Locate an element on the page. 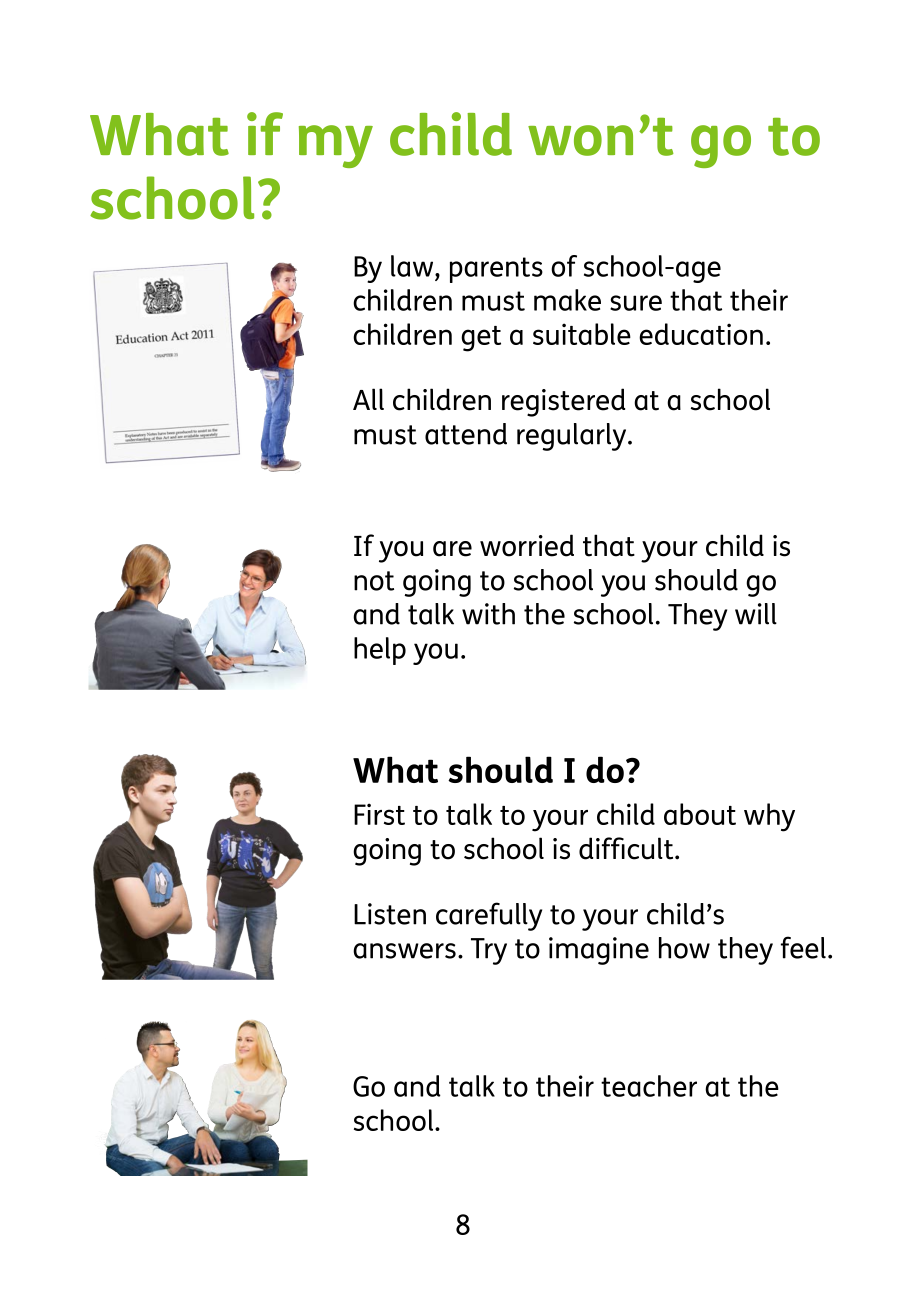 The image size is (924, 1308). teacher is located at coordinates (649, 1086).
